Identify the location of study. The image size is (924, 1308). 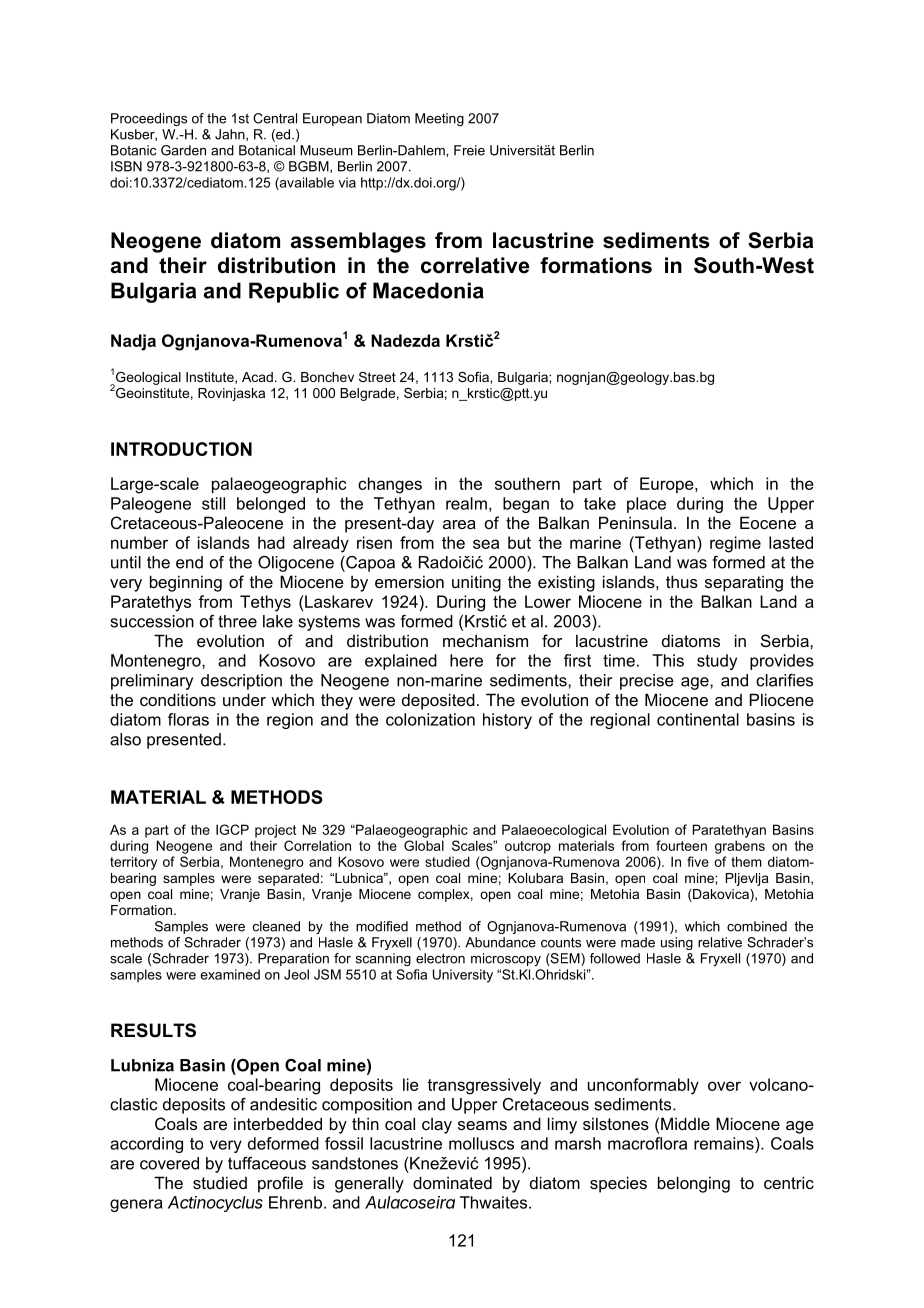
(717, 662).
